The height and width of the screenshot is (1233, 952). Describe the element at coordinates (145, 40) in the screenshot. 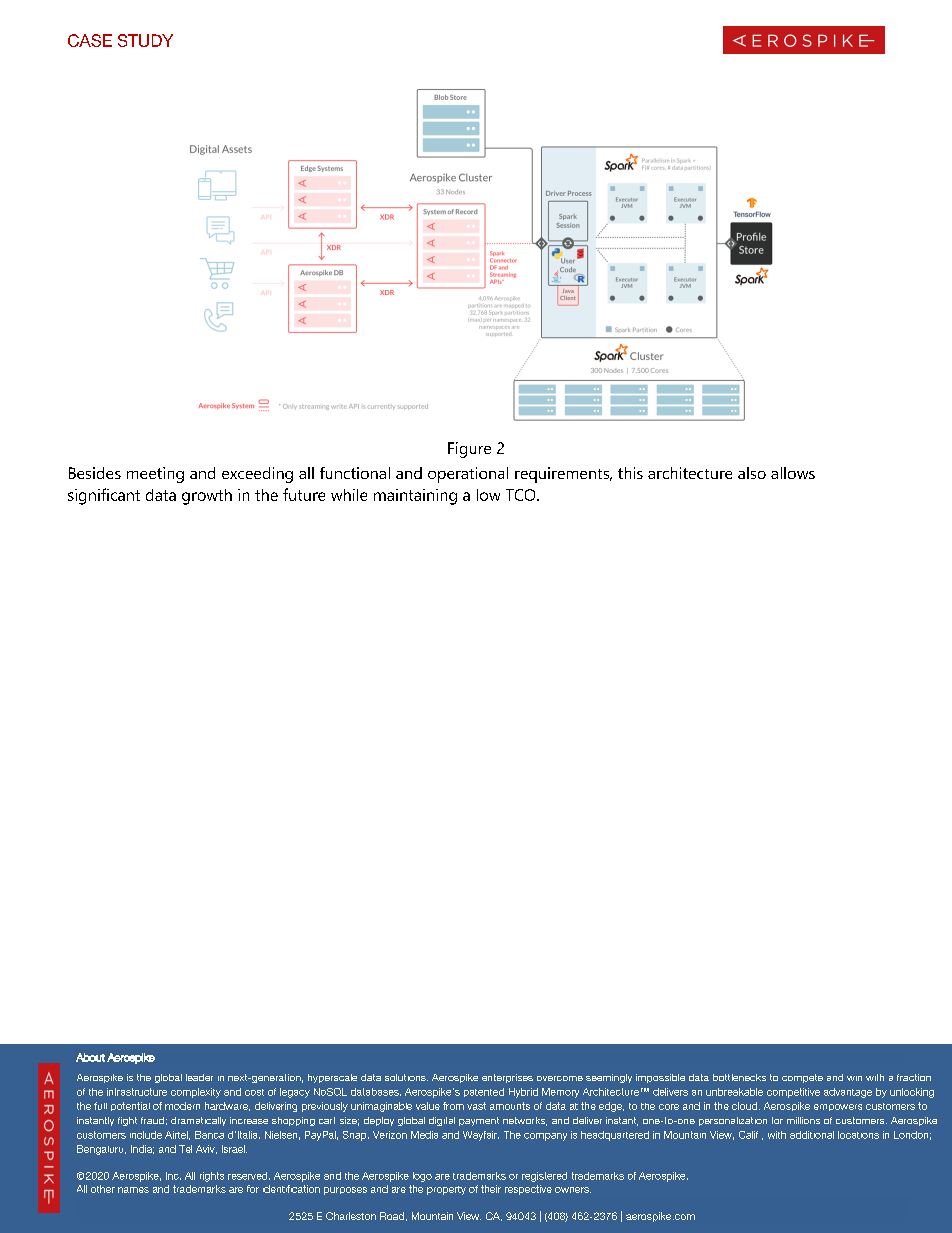

I see `STUDY` at that location.
